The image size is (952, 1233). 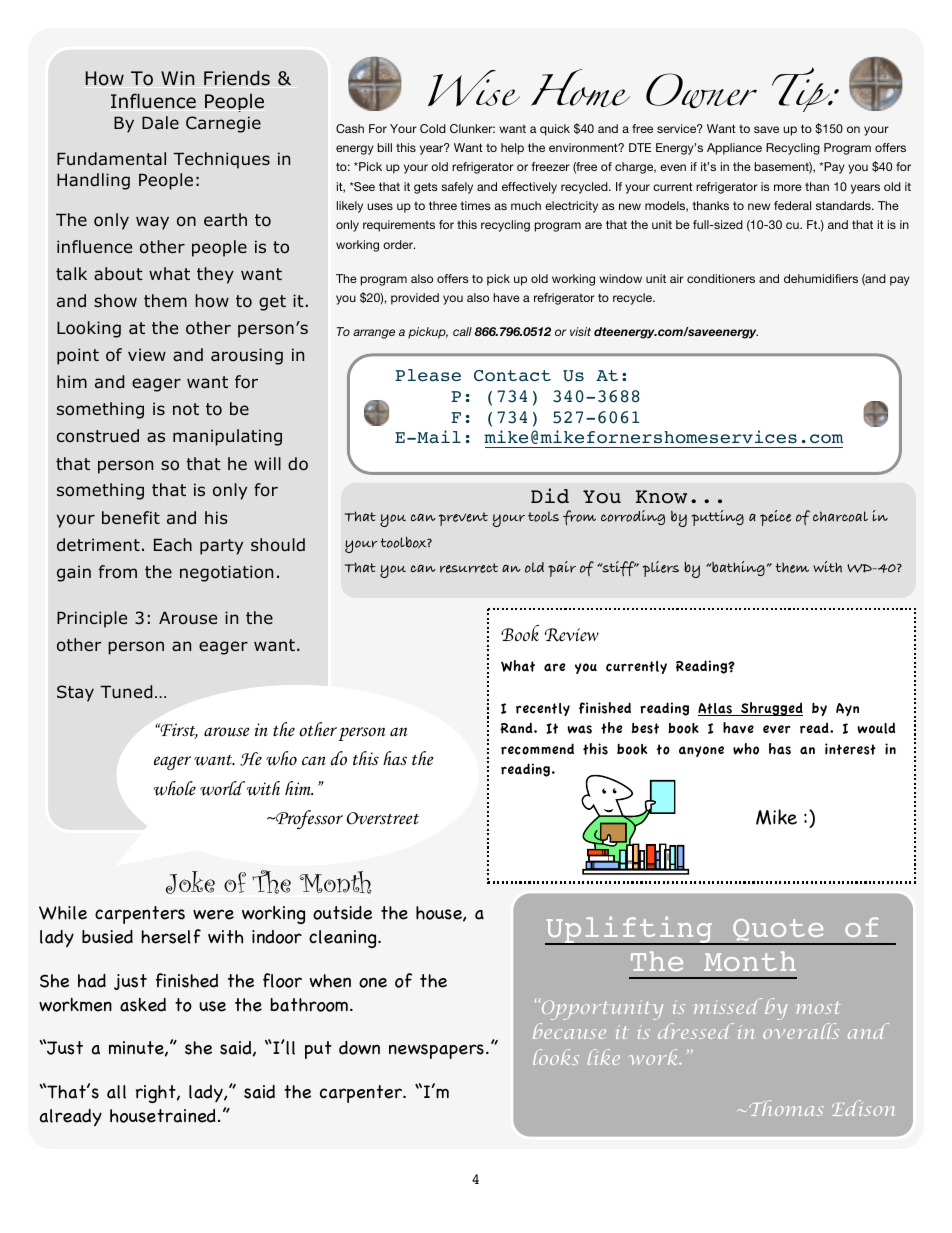 I want to click on recommend, so click(x=537, y=749).
